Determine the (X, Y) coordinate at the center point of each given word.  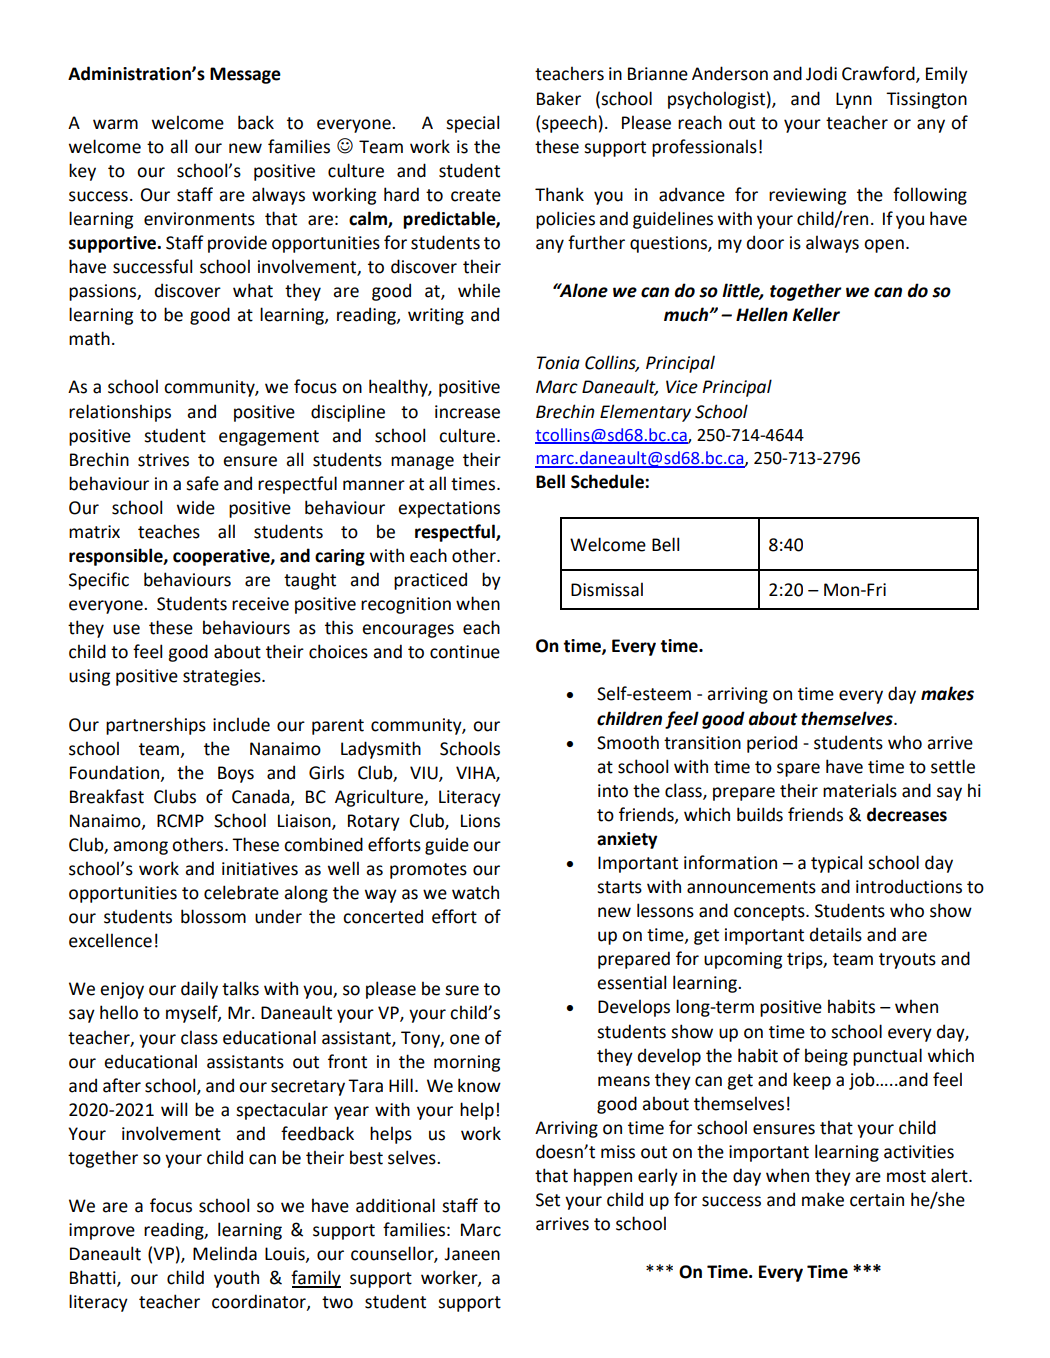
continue (465, 652)
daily (199, 990)
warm (115, 124)
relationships (120, 413)
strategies (223, 677)
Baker (559, 98)
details (836, 934)
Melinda (225, 1253)
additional (395, 1205)
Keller (816, 314)
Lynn (854, 100)
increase (467, 412)
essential (631, 982)
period (772, 744)
